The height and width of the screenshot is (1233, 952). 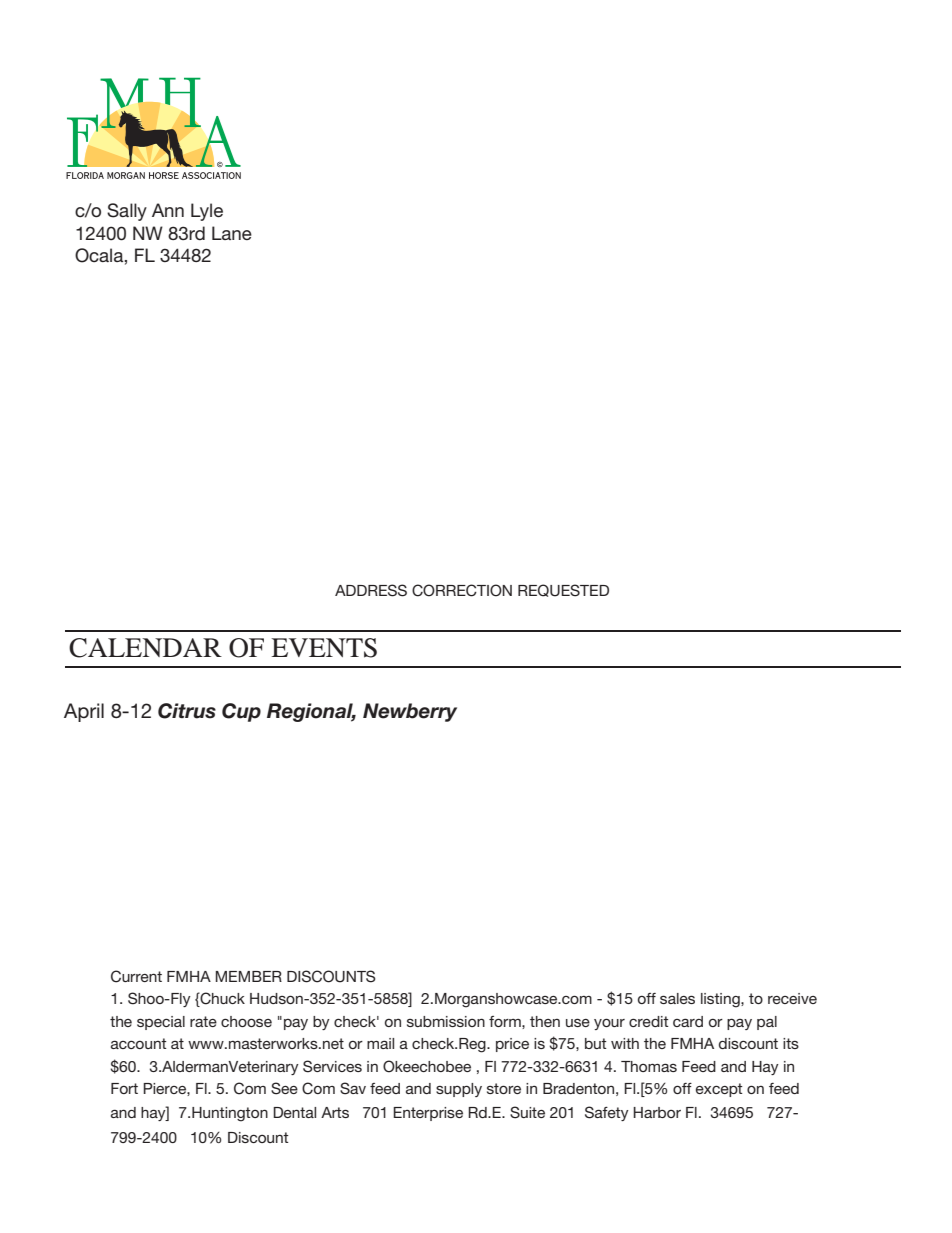 I want to click on CORRECTION, so click(x=462, y=590).
